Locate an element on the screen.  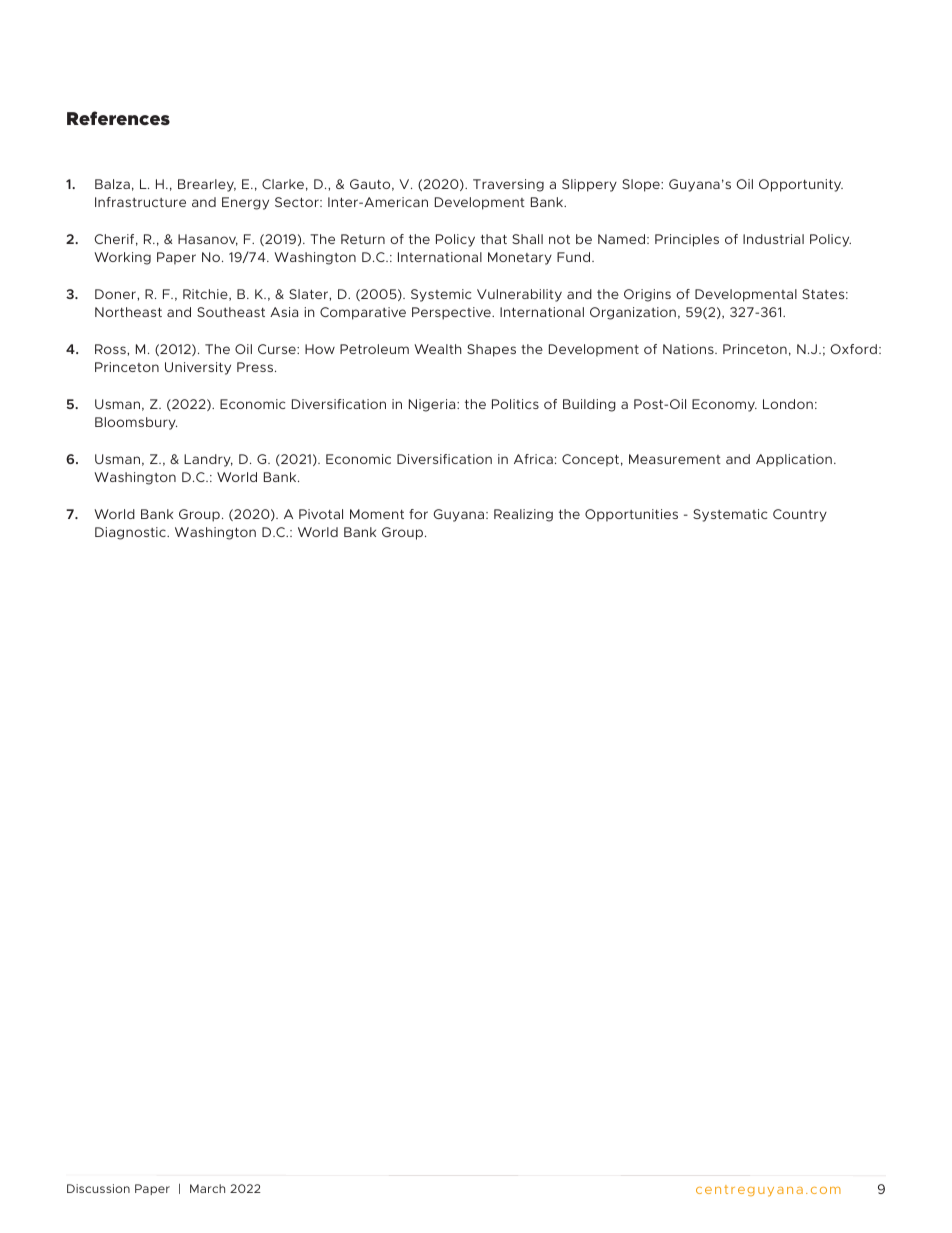
Opportunity is located at coordinates (801, 185).
